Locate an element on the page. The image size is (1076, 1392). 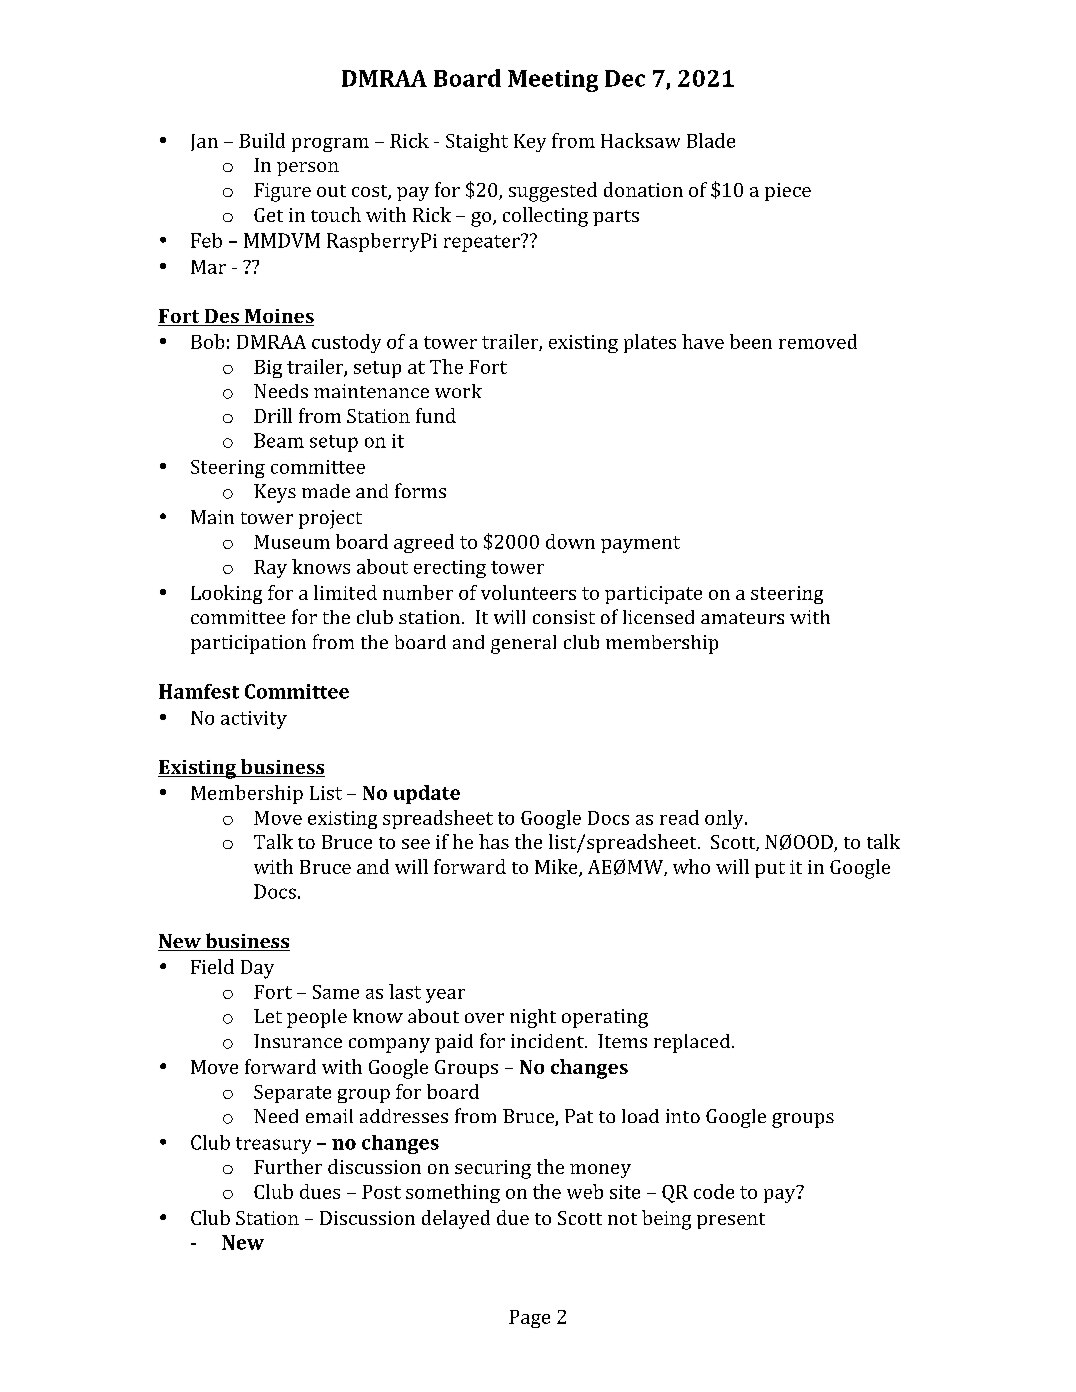
activity is located at coordinates (254, 720).
